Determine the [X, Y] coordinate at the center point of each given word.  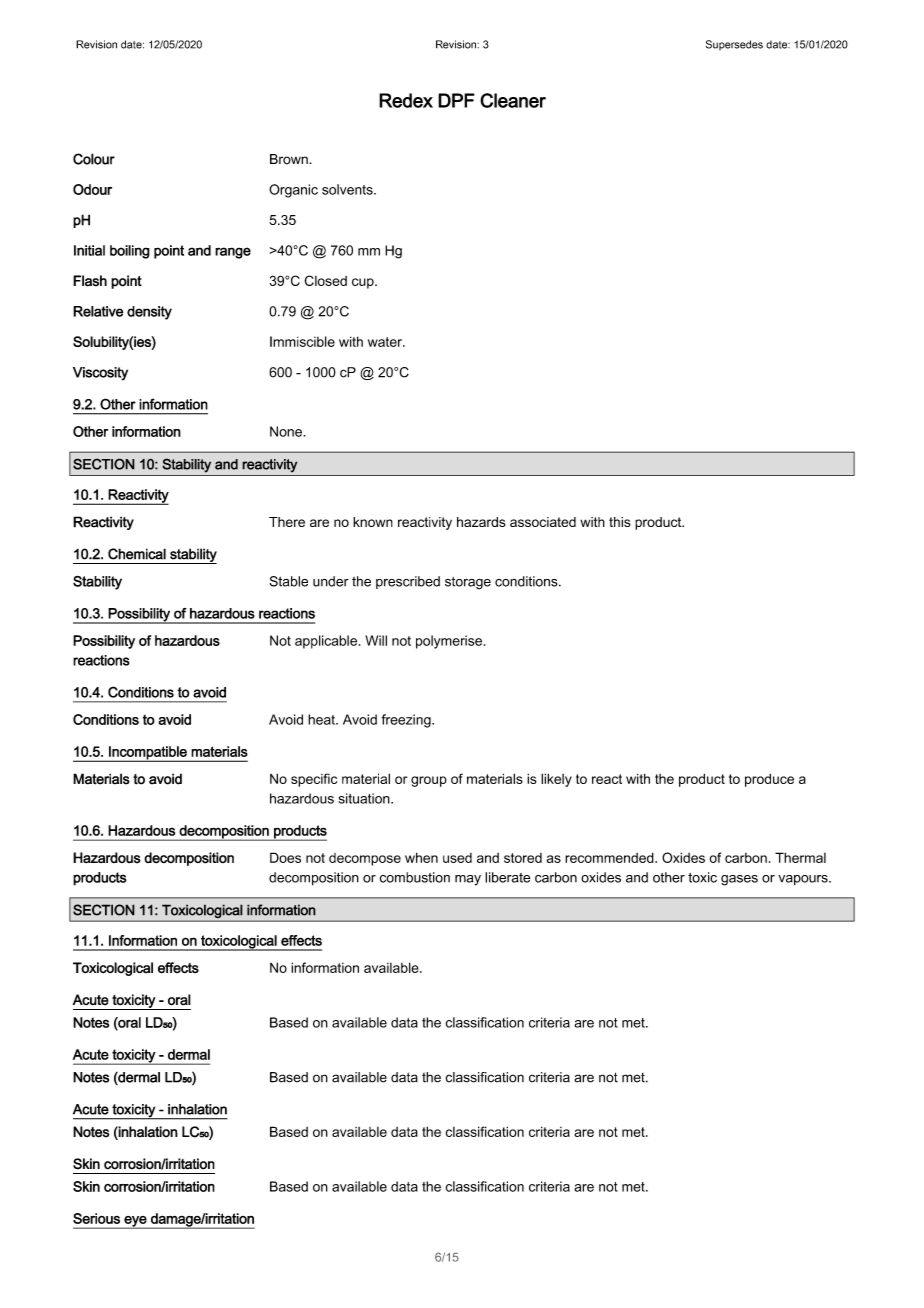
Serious [96, 1218]
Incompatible [148, 754]
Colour [94, 159]
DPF [456, 100]
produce [769, 780]
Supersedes [734, 45]
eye [135, 1222]
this [620, 522]
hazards [481, 522]
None [287, 431]
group [429, 781]
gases [739, 880]
